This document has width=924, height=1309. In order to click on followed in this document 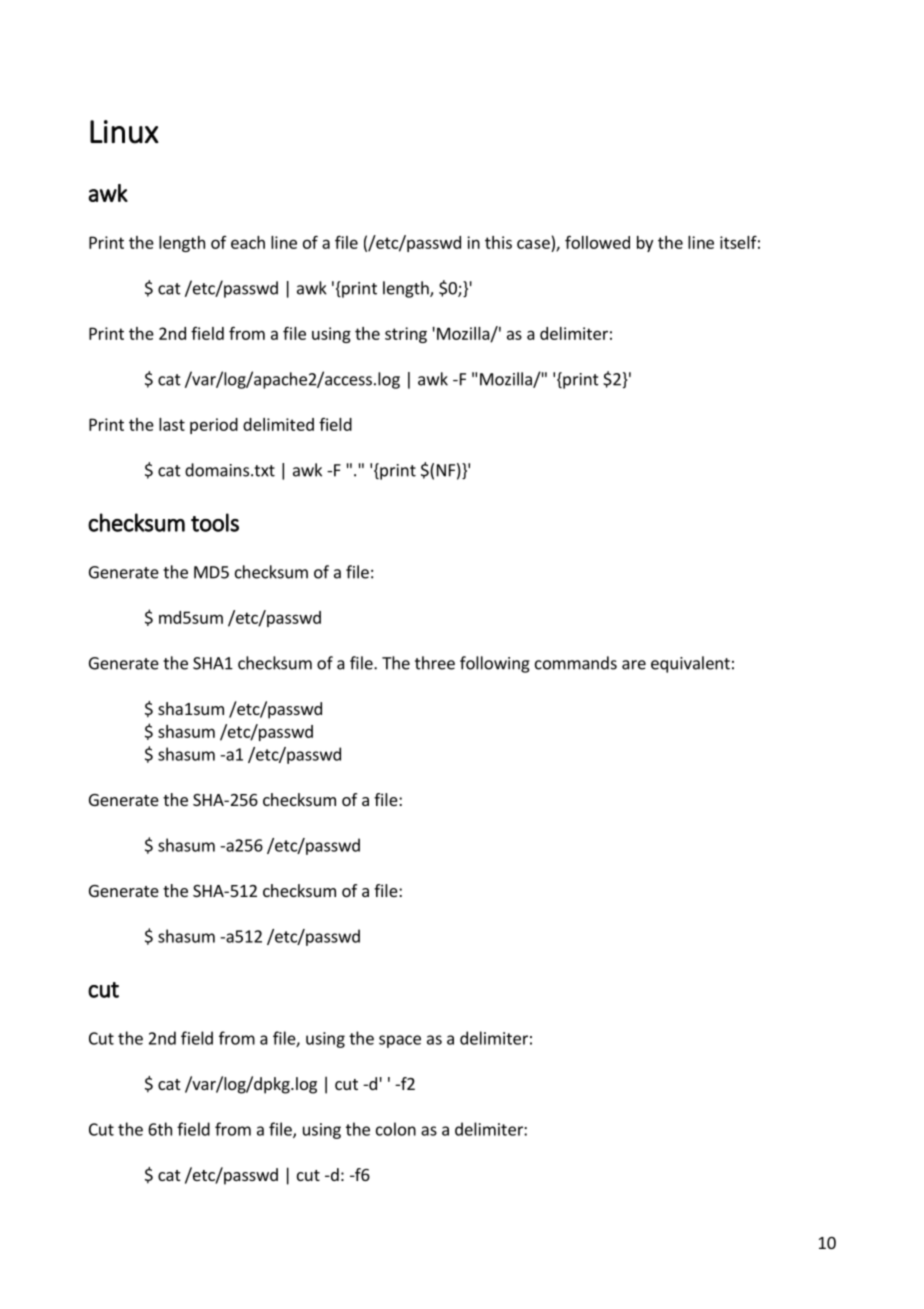, I will do `click(597, 242)`.
